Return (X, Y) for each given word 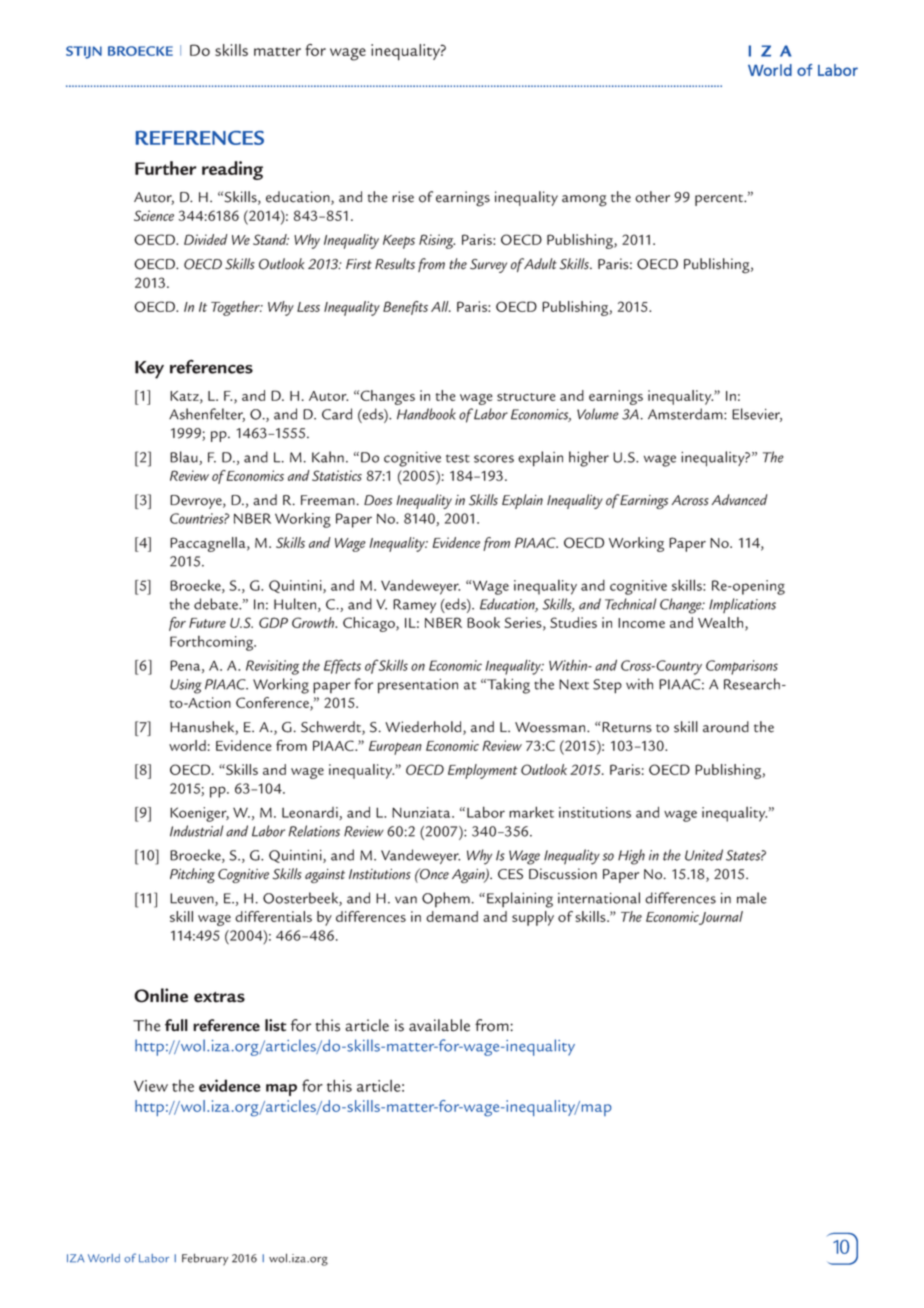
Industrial (196, 831)
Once (433, 874)
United (704, 855)
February (205, 1259)
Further (166, 168)
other (652, 197)
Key (149, 370)
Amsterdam (686, 414)
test (458, 458)
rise (403, 197)
